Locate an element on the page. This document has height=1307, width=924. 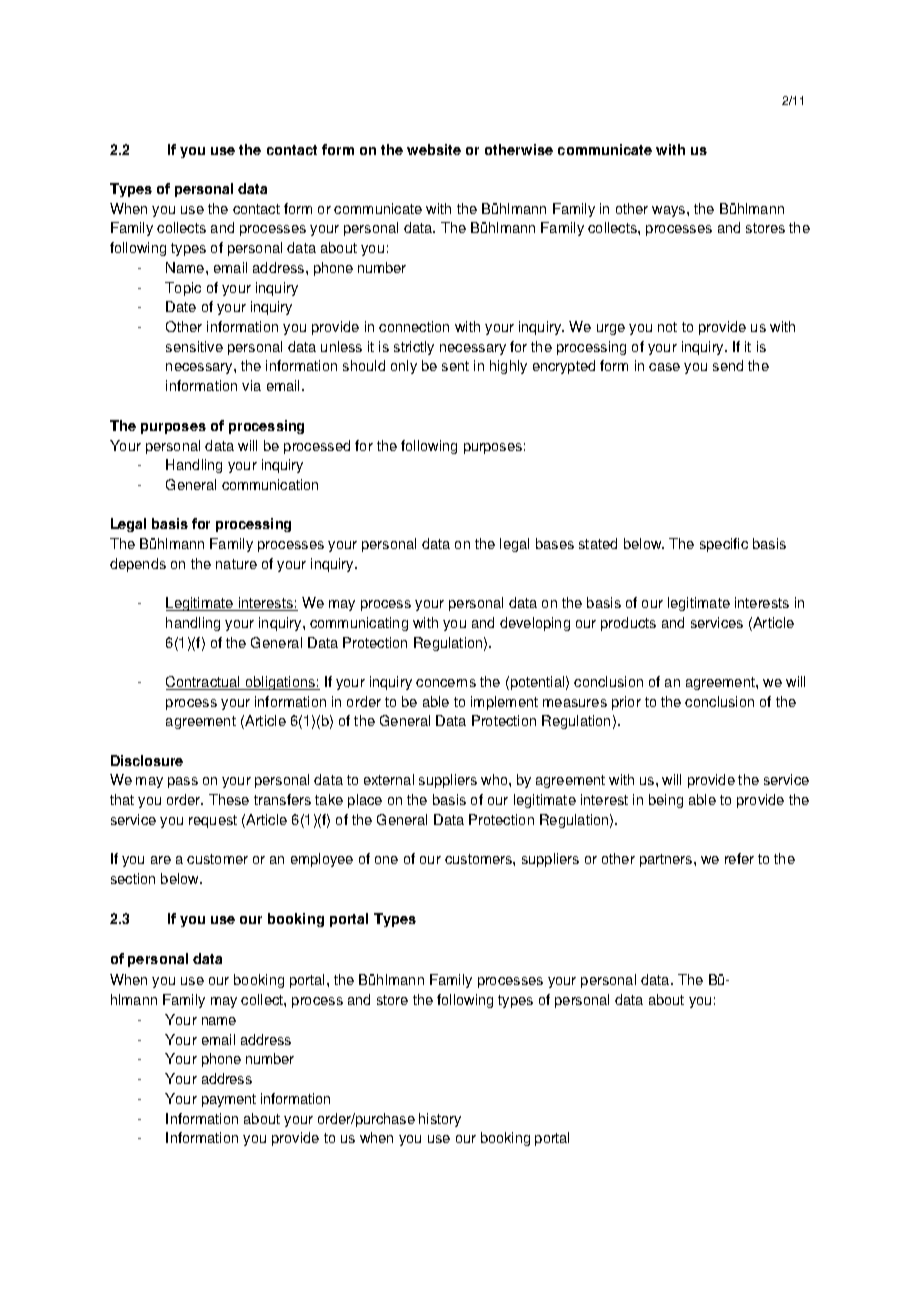
payment is located at coordinates (229, 1100).
